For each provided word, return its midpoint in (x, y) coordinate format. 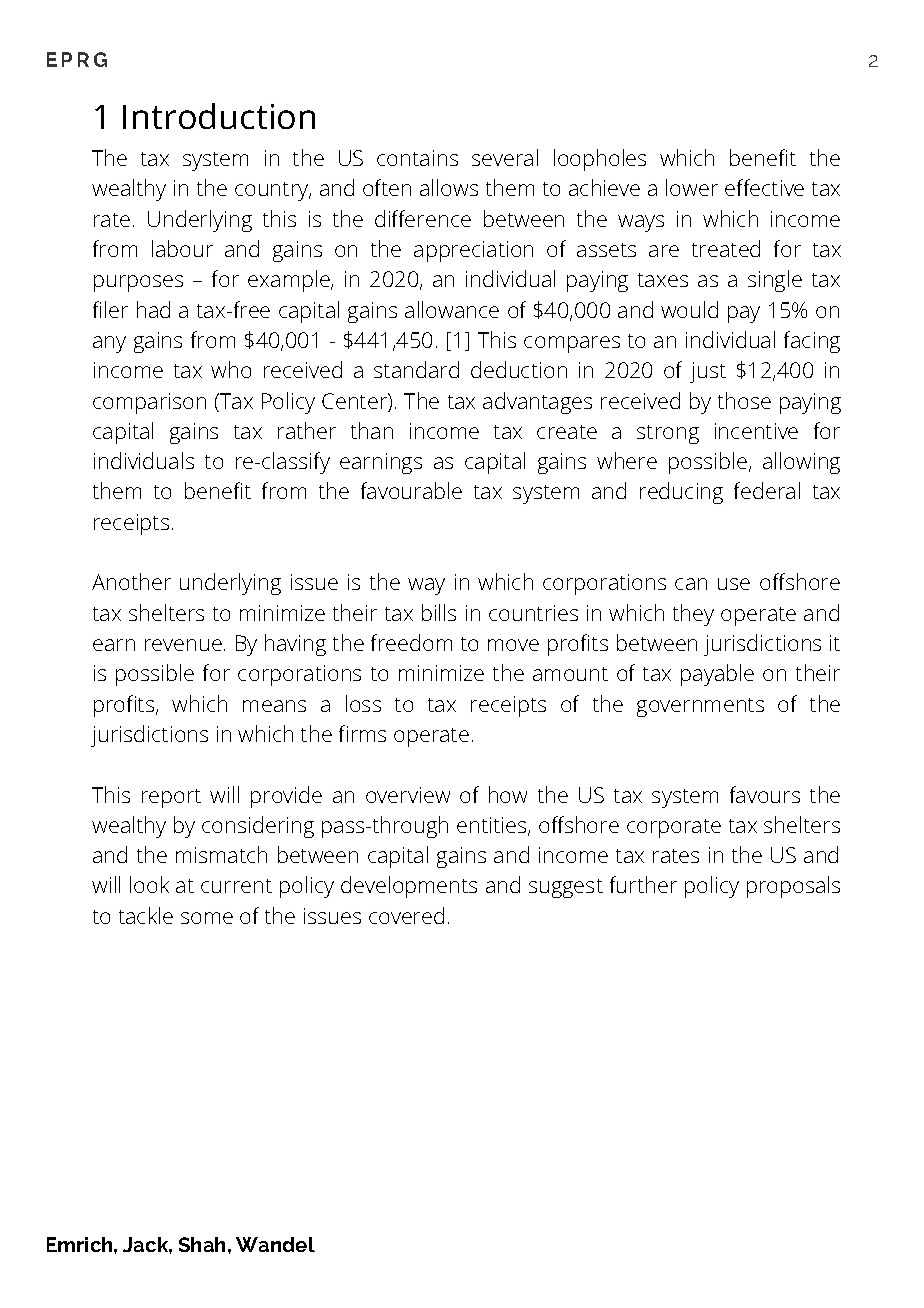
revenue (183, 645)
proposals (793, 887)
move (513, 645)
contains (417, 158)
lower (692, 187)
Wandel (275, 1244)
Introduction (219, 116)
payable (717, 675)
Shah (204, 1244)
